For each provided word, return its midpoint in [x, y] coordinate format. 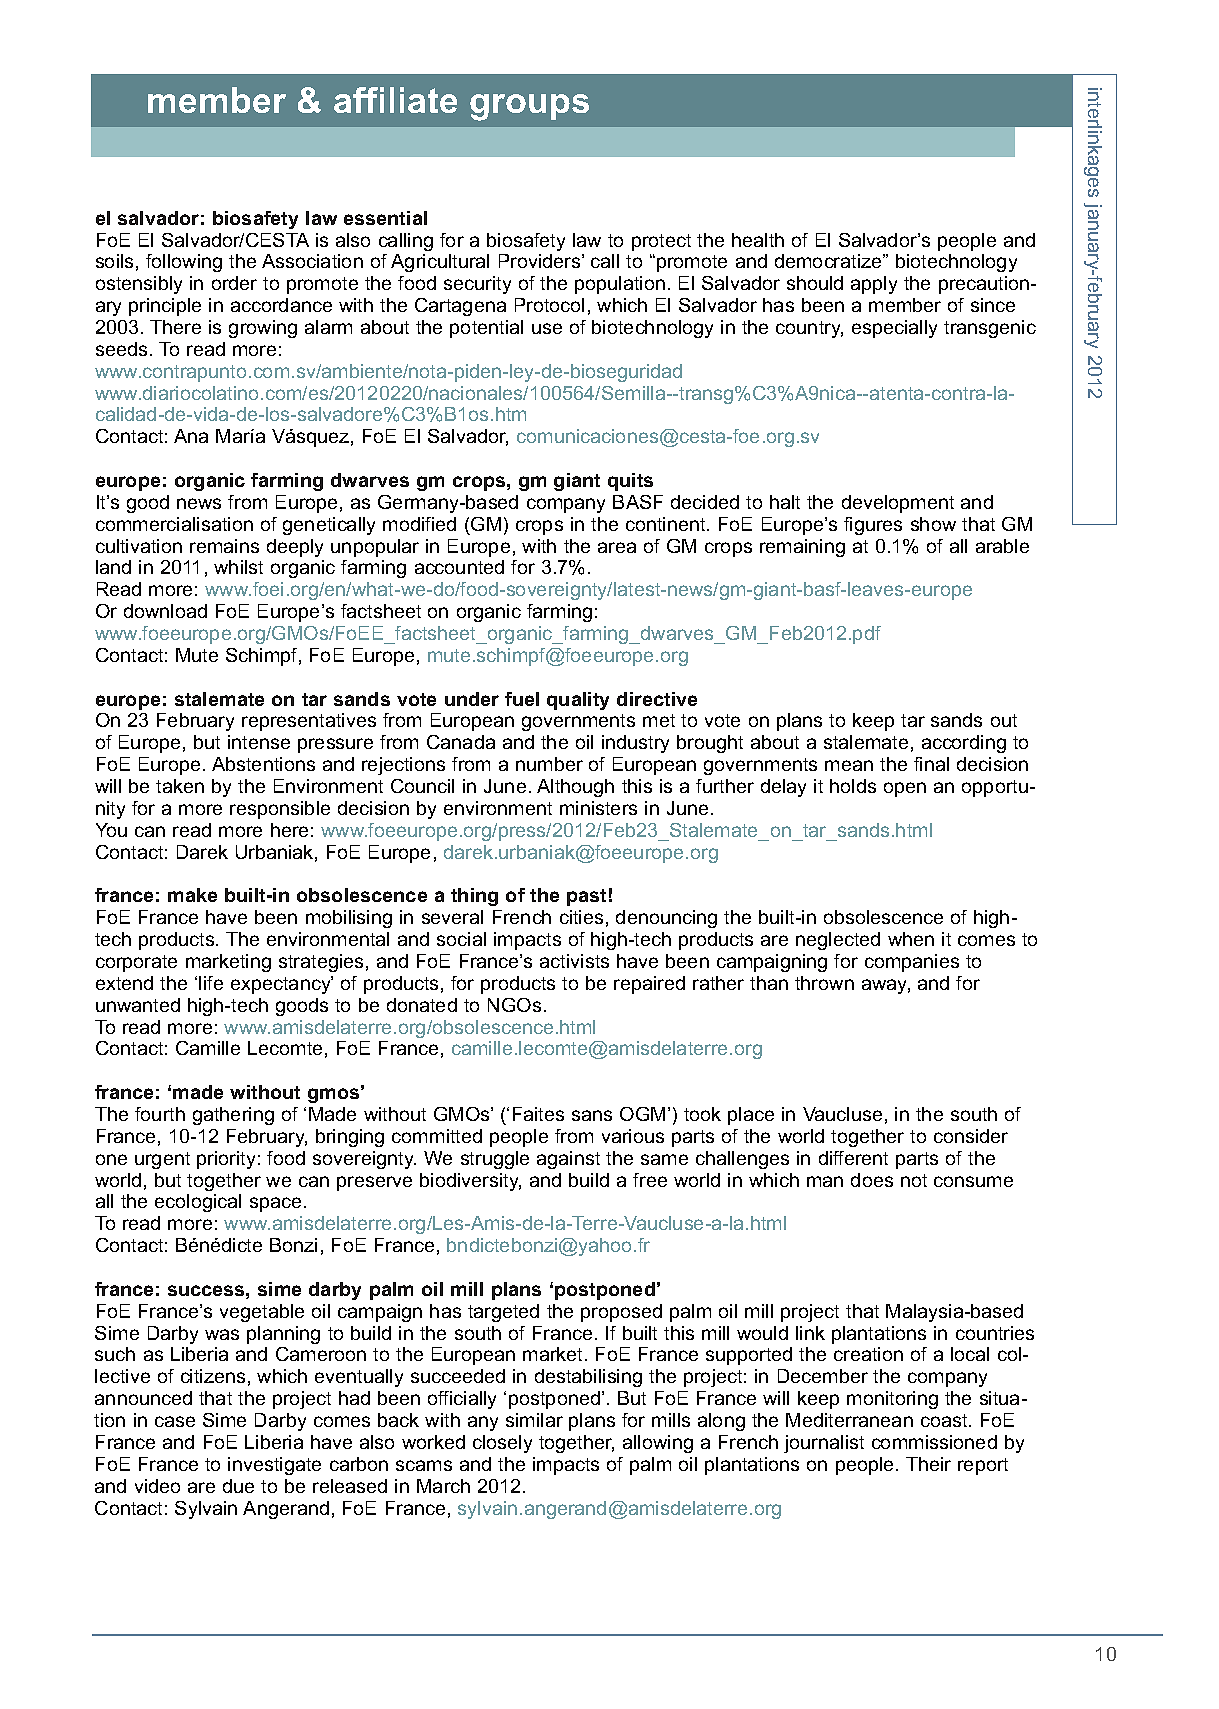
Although [575, 788]
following [184, 263]
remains [224, 546]
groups [529, 107]
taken [180, 786]
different [853, 1158]
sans [592, 1115]
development [898, 504]
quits [630, 482]
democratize [829, 261]
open [905, 789]
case [175, 1421]
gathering [233, 1116]
